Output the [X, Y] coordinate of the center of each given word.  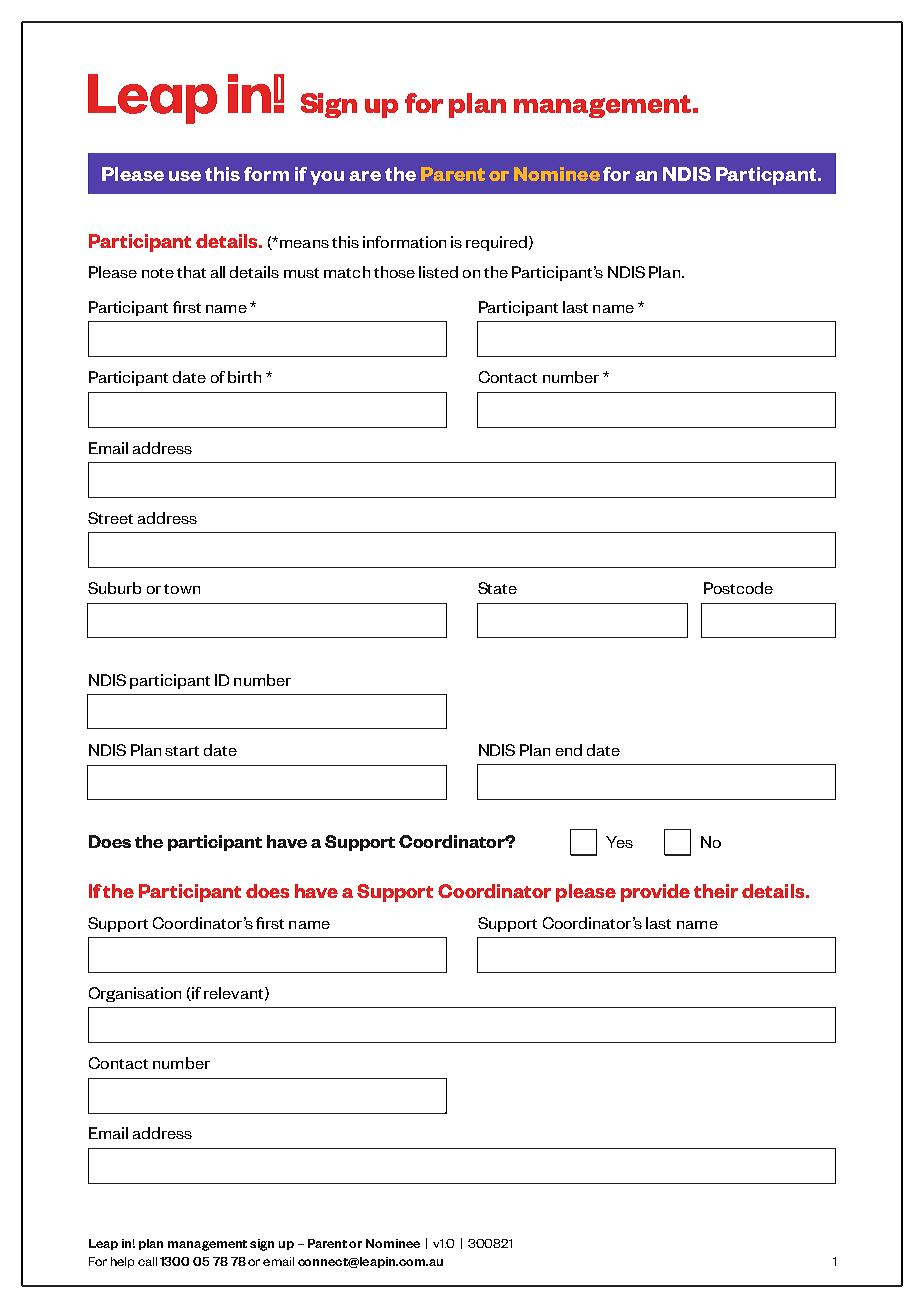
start [182, 751]
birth [244, 377]
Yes [619, 842]
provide [655, 893]
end [569, 750]
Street [110, 518]
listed [438, 272]
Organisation [135, 994]
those [394, 272]
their [716, 891]
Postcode [738, 588]
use [185, 176]
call [147, 1261]
